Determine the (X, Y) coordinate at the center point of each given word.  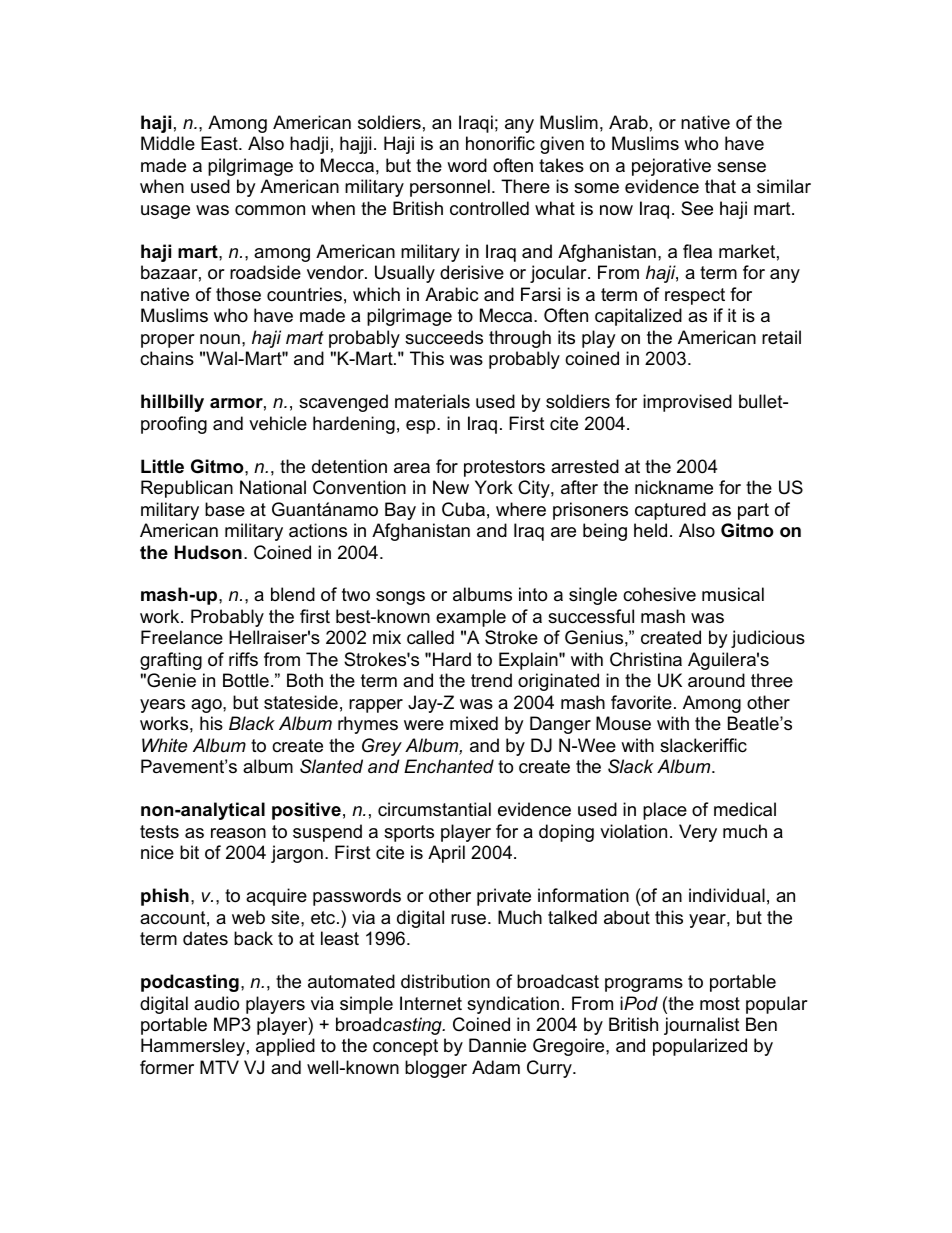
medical (745, 809)
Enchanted (449, 766)
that (720, 186)
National (273, 487)
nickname (674, 487)
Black (252, 723)
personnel (450, 188)
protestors (504, 468)
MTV (219, 1067)
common (270, 210)
